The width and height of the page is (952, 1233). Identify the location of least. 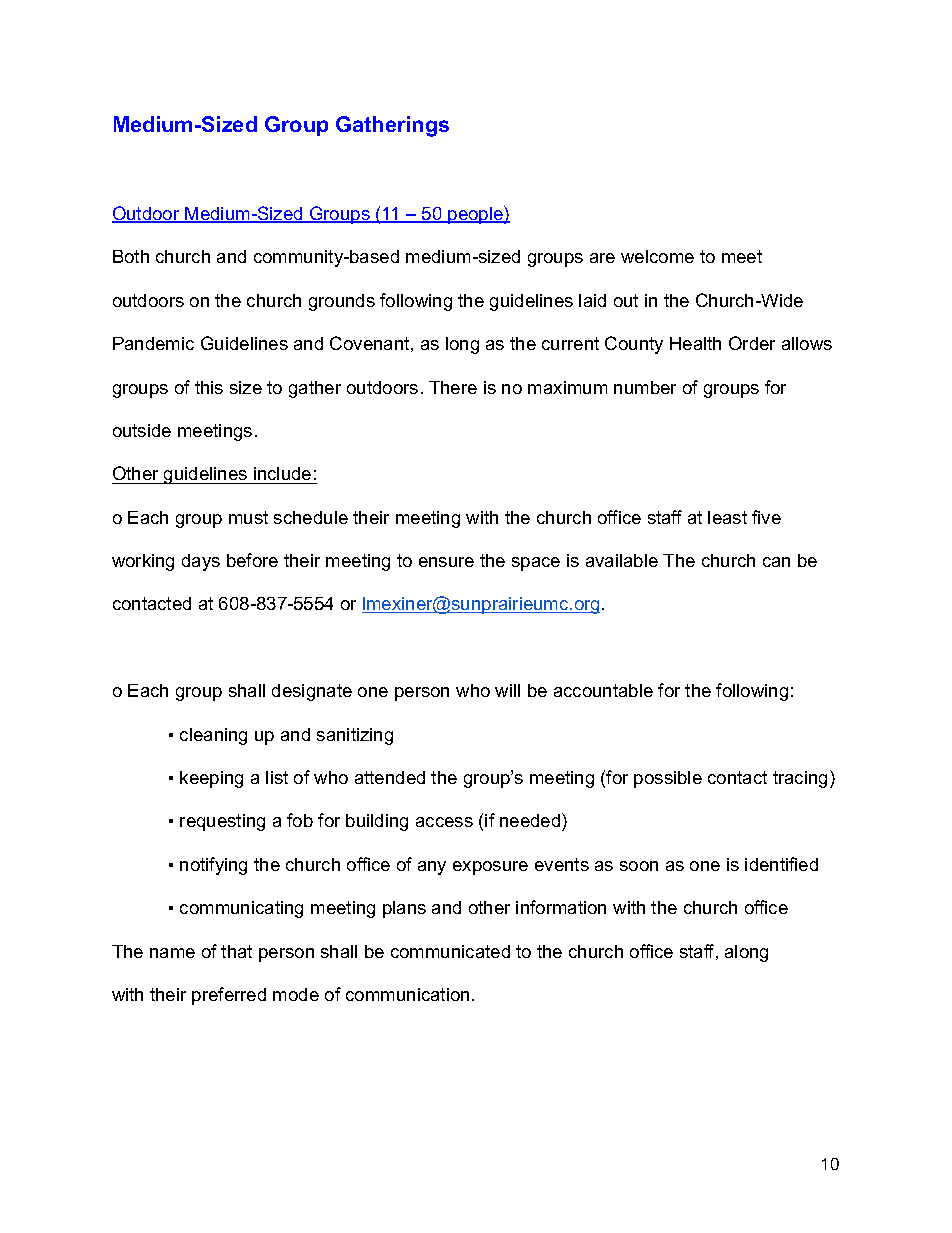
(727, 517).
